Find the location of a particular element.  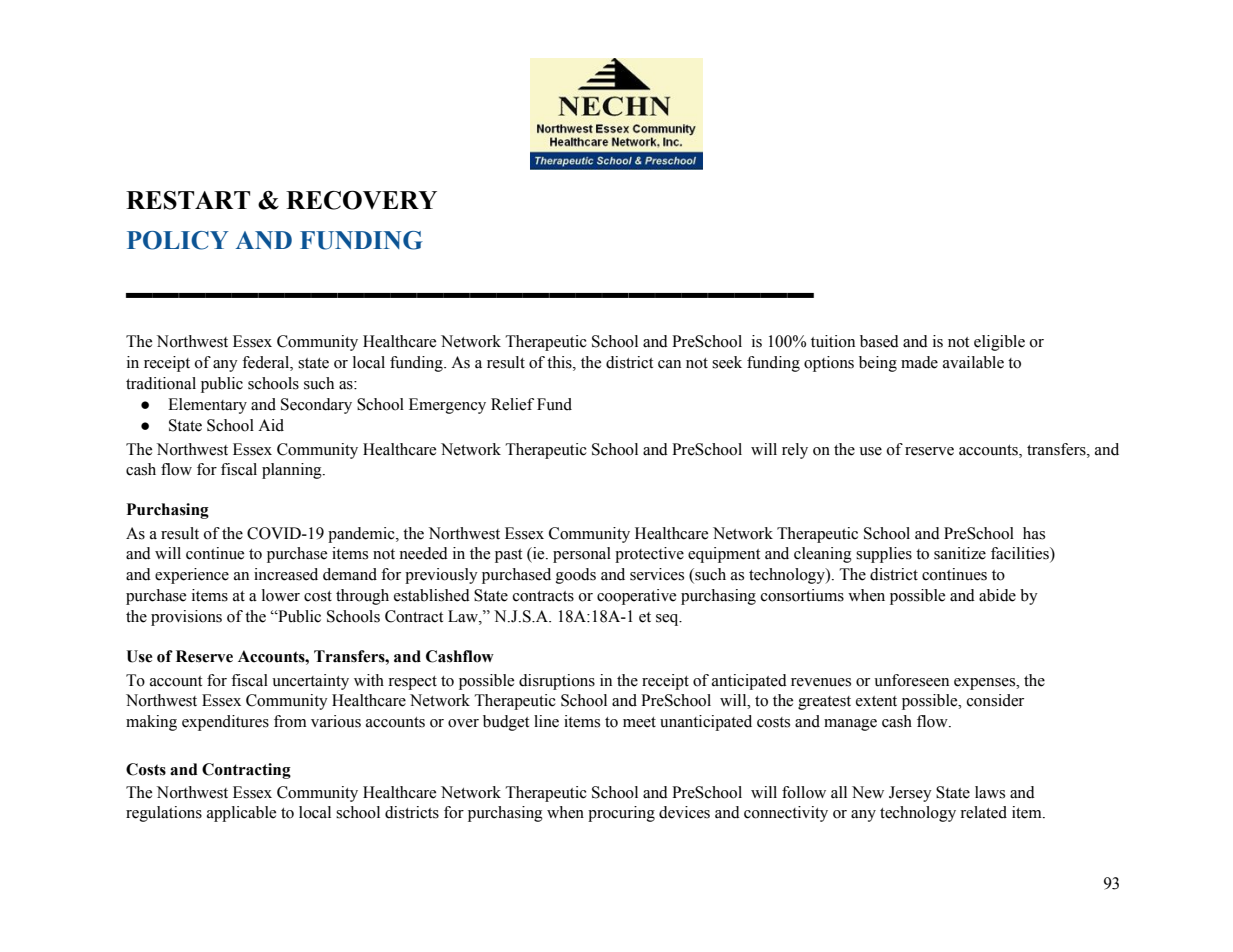

this is located at coordinates (560, 362).
